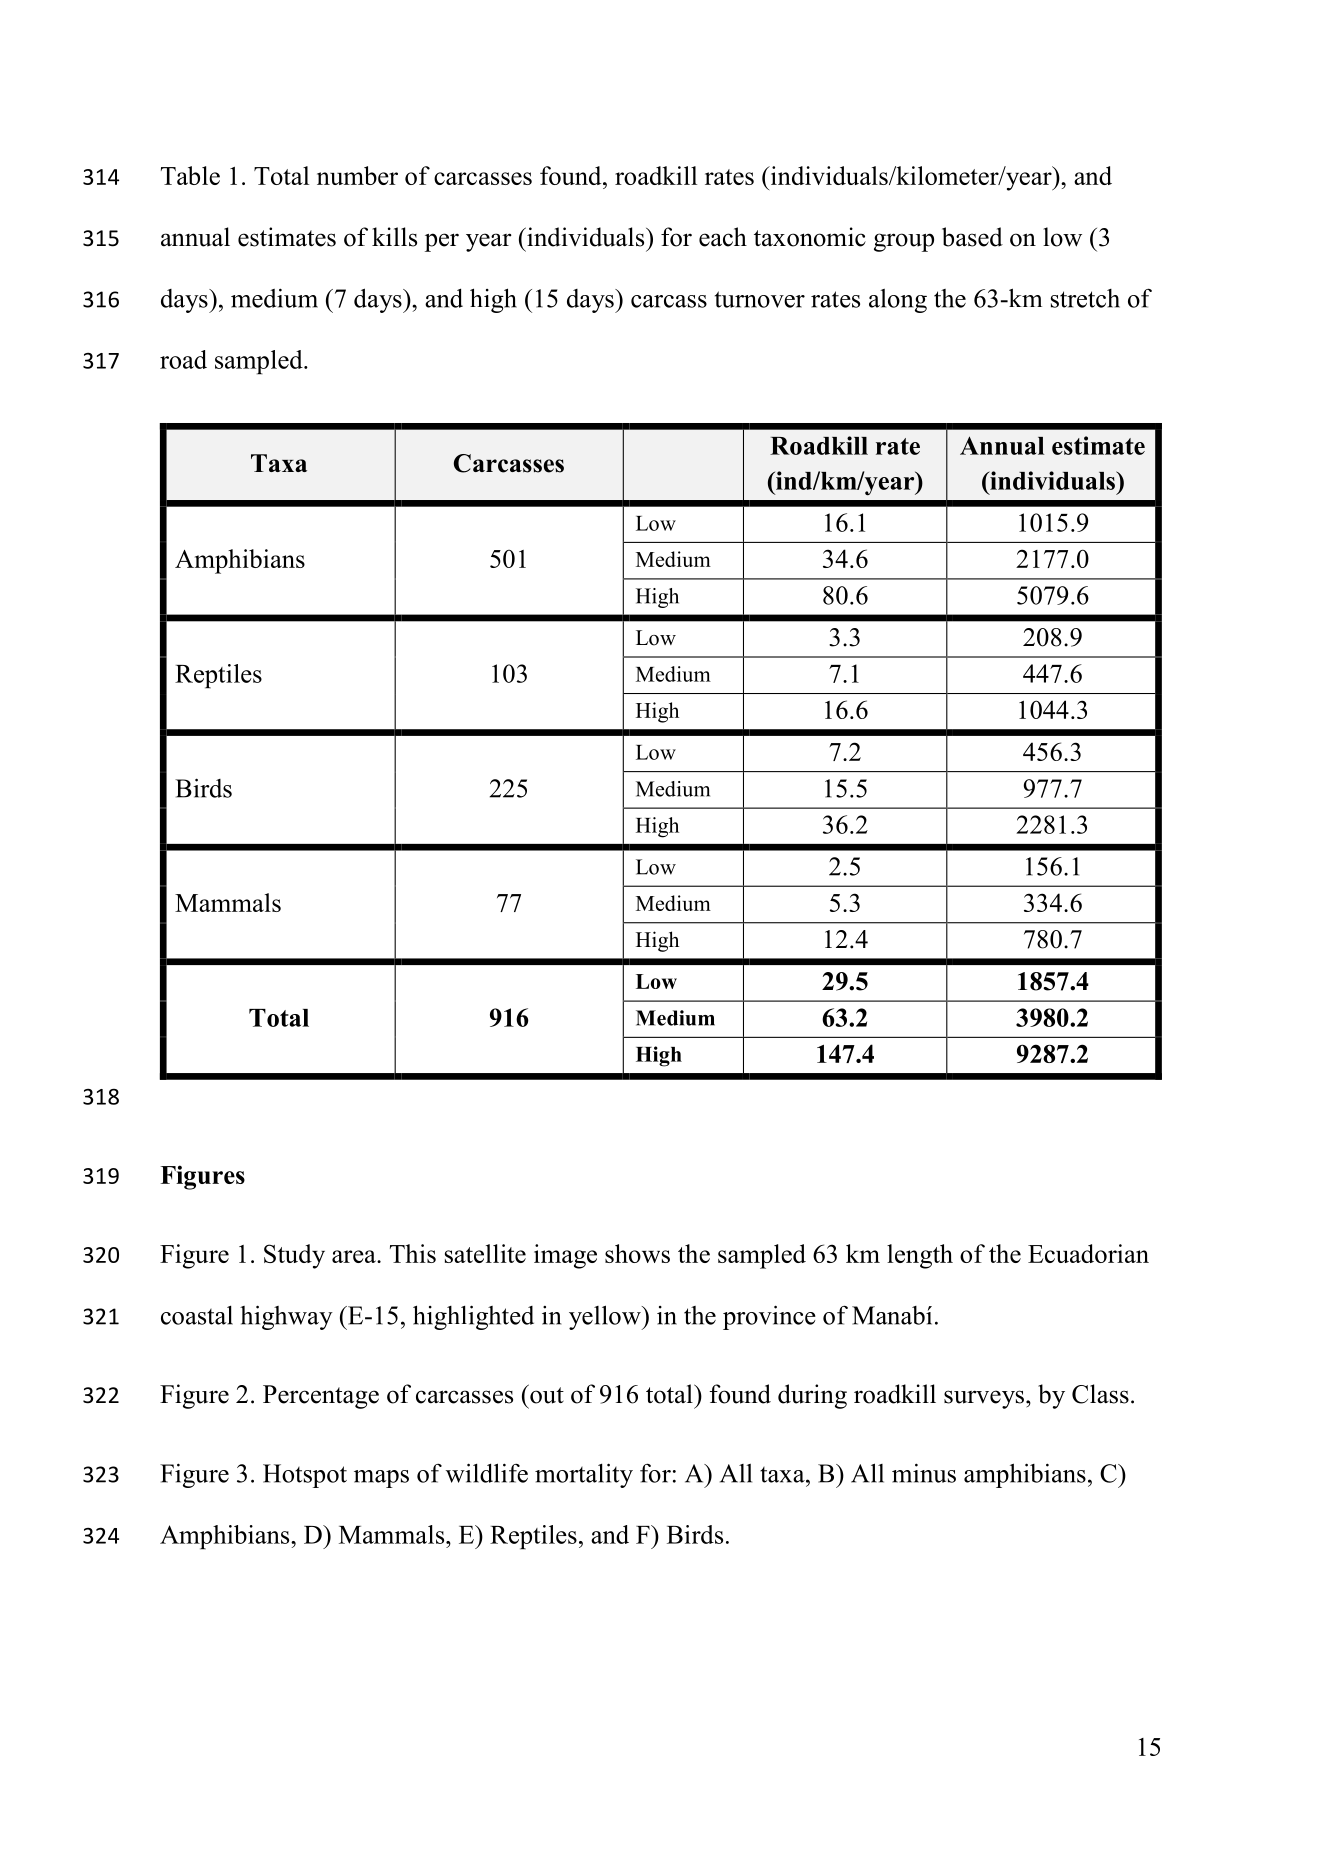 The width and height of the screenshot is (1322, 1870). I want to click on kills, so click(394, 237).
